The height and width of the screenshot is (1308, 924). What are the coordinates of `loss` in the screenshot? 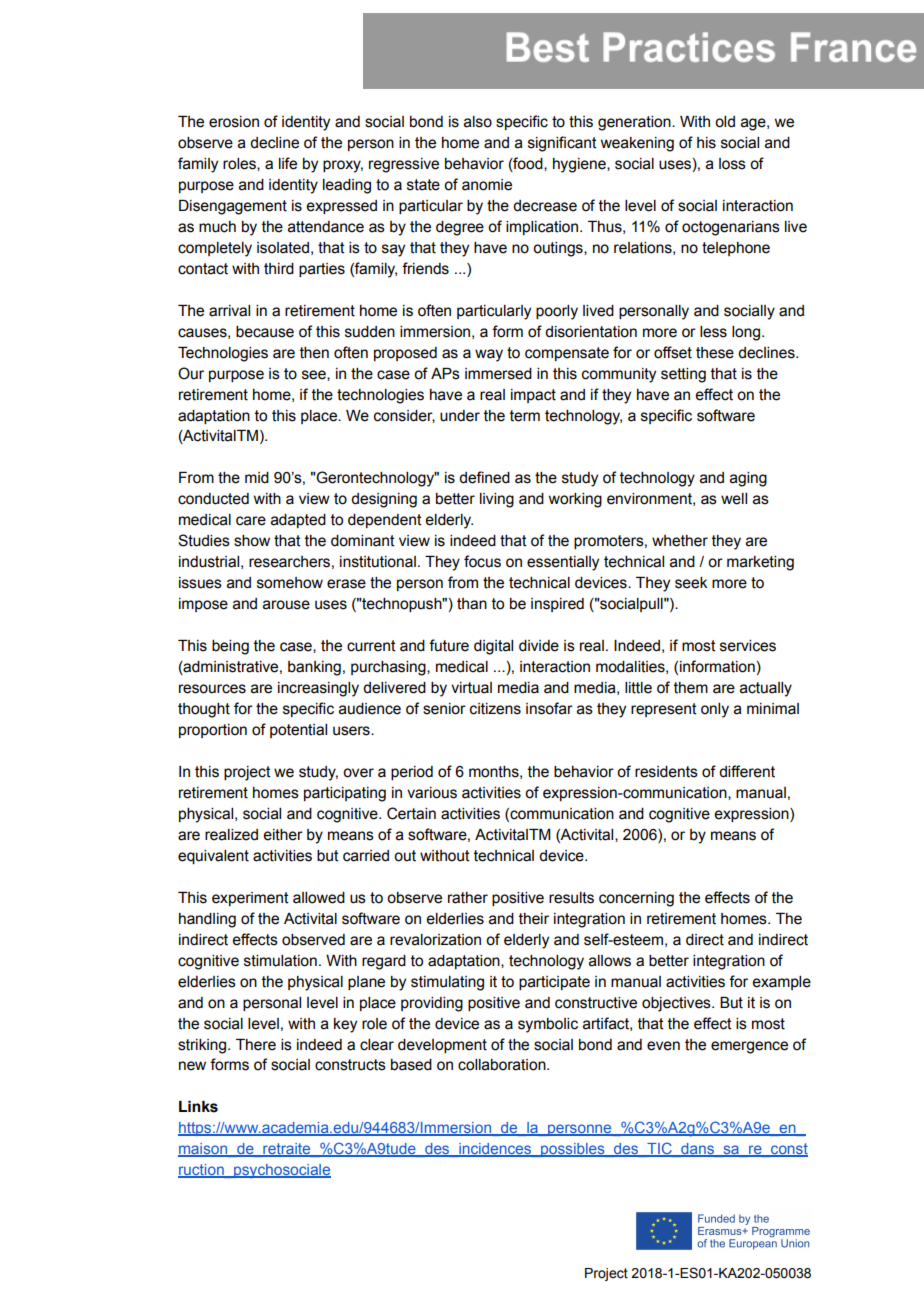 It's located at (732, 164).
